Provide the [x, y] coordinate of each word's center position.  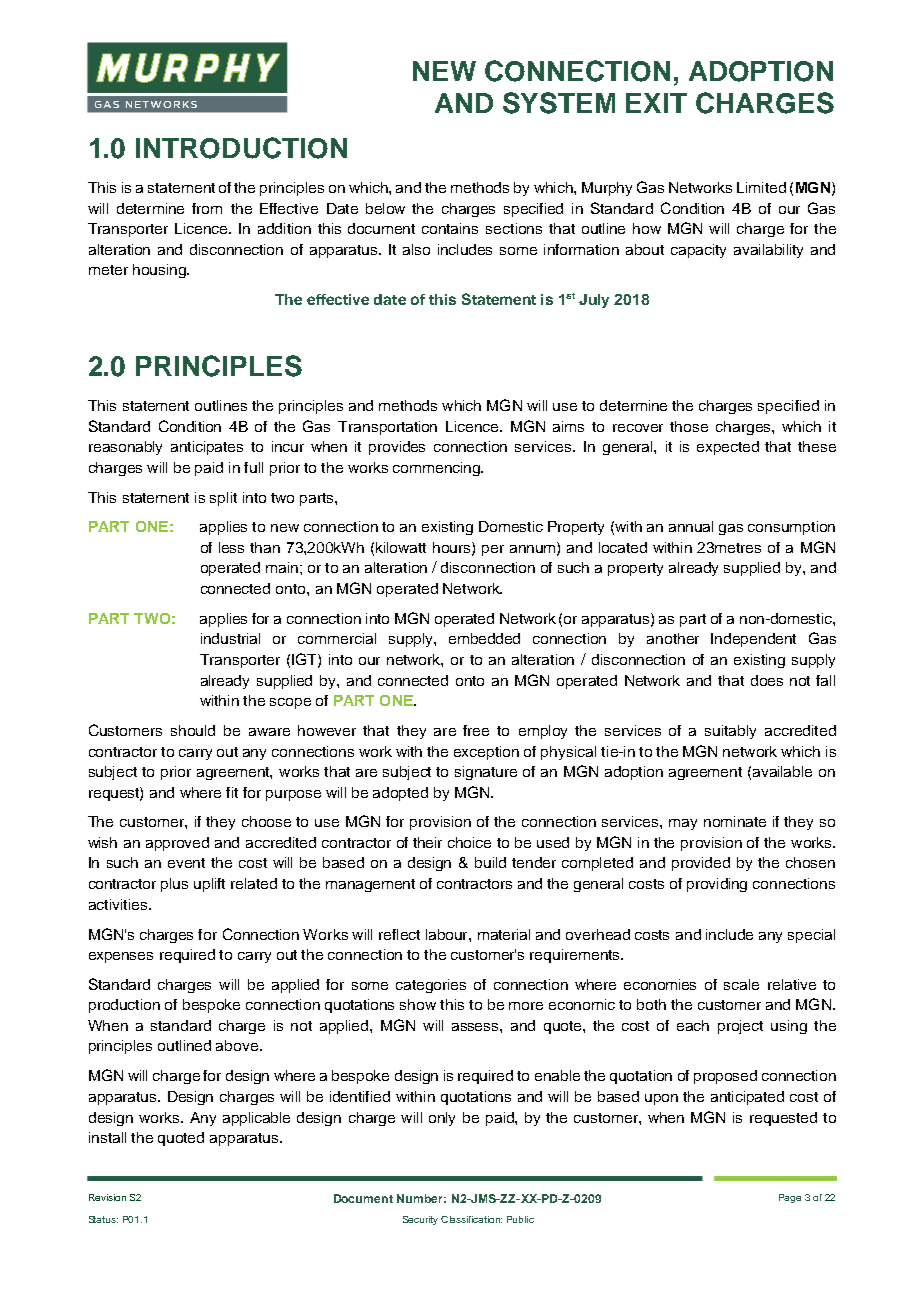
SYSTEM [559, 103]
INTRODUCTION [241, 148]
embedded [484, 638]
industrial [230, 638]
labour [448, 934]
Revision [107, 1197]
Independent [753, 640]
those [689, 426]
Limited [761, 187]
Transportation [387, 428]
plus [174, 885]
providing [717, 885]
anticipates [207, 448]
